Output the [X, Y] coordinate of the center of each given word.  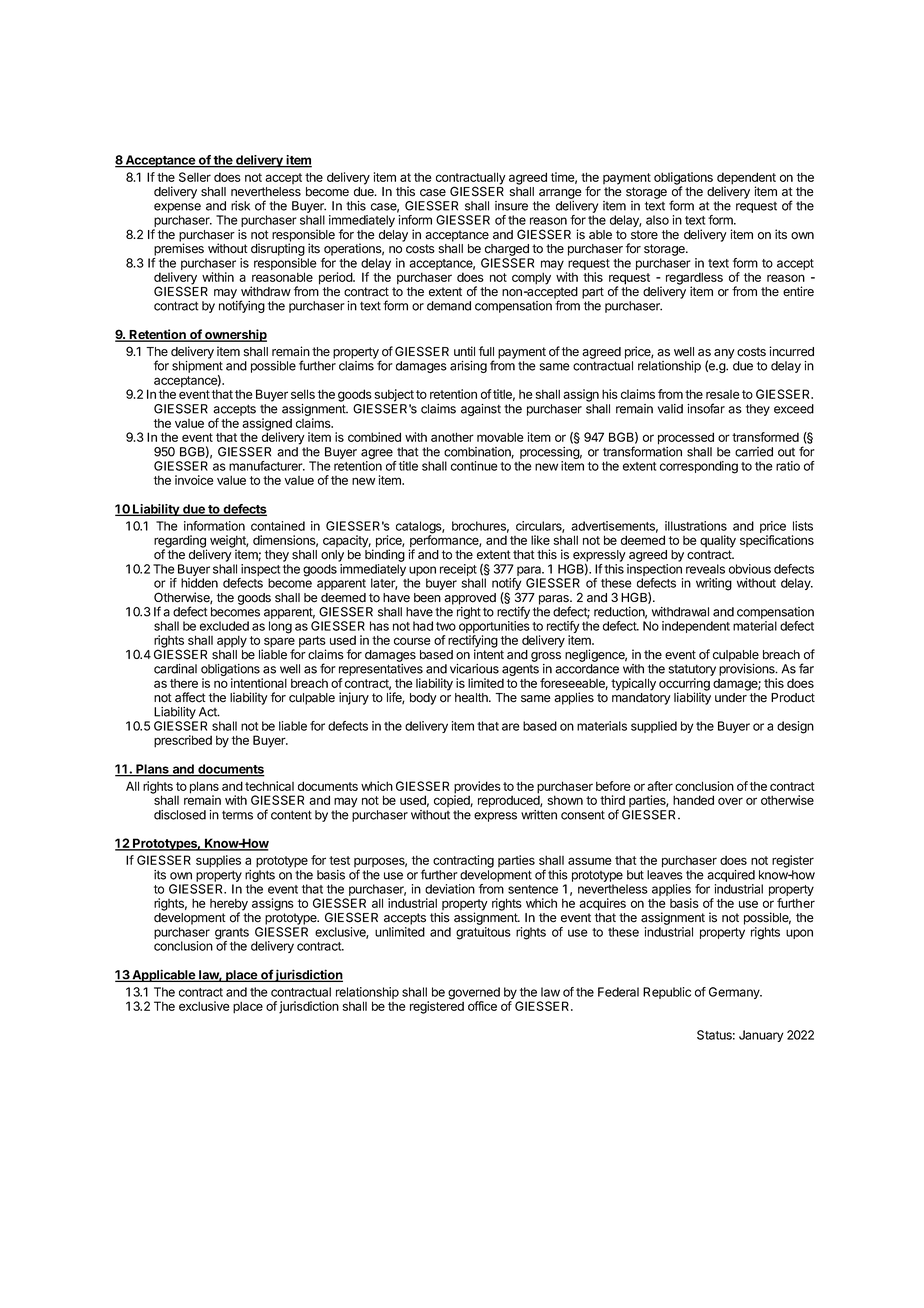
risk [240, 206]
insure [511, 206]
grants [232, 935]
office [482, 1006]
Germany [735, 993]
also [657, 220]
